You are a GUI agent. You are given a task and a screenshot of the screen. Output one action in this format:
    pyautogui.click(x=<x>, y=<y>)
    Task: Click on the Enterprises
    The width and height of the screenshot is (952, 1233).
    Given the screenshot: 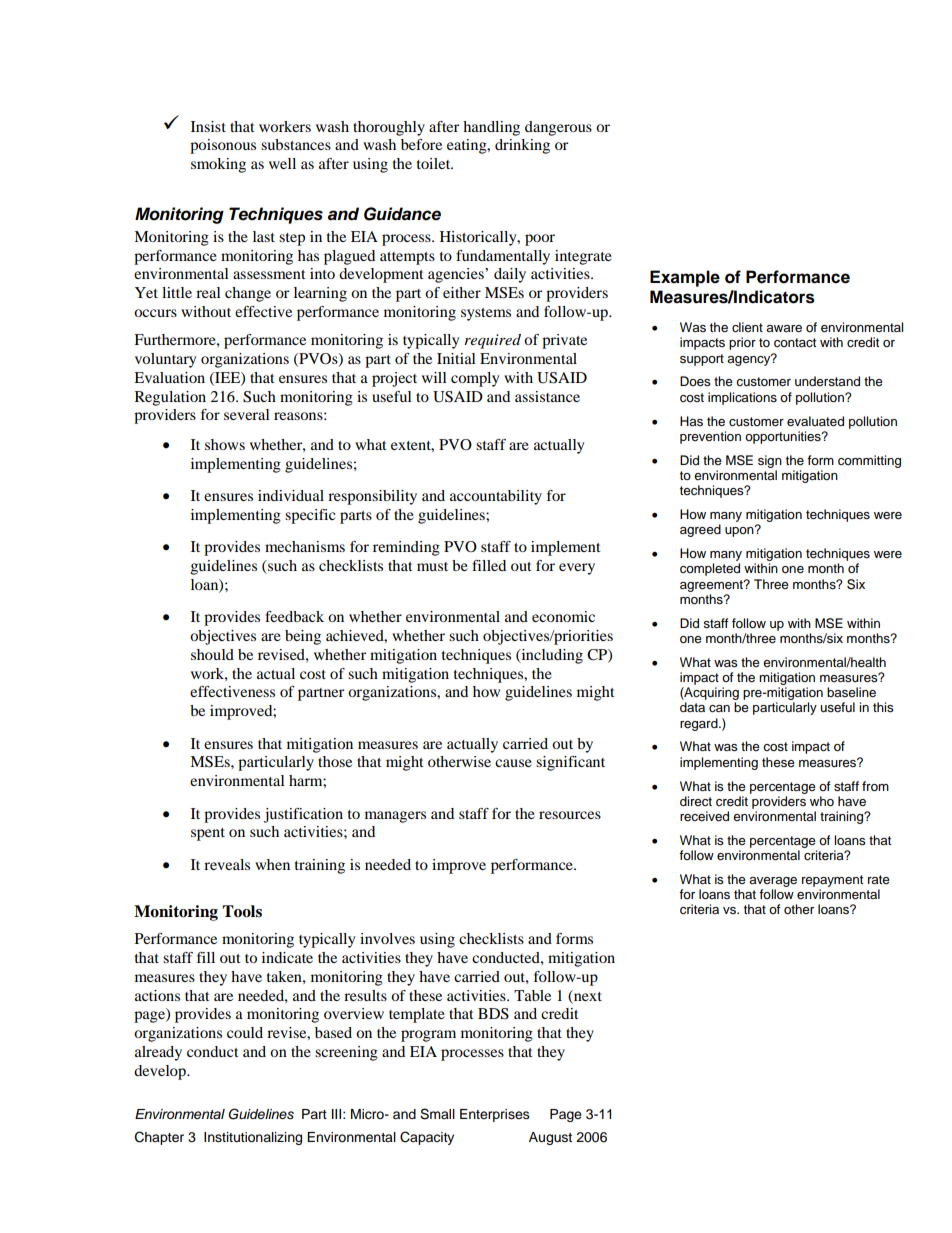 What is the action you would take?
    pyautogui.click(x=495, y=1115)
